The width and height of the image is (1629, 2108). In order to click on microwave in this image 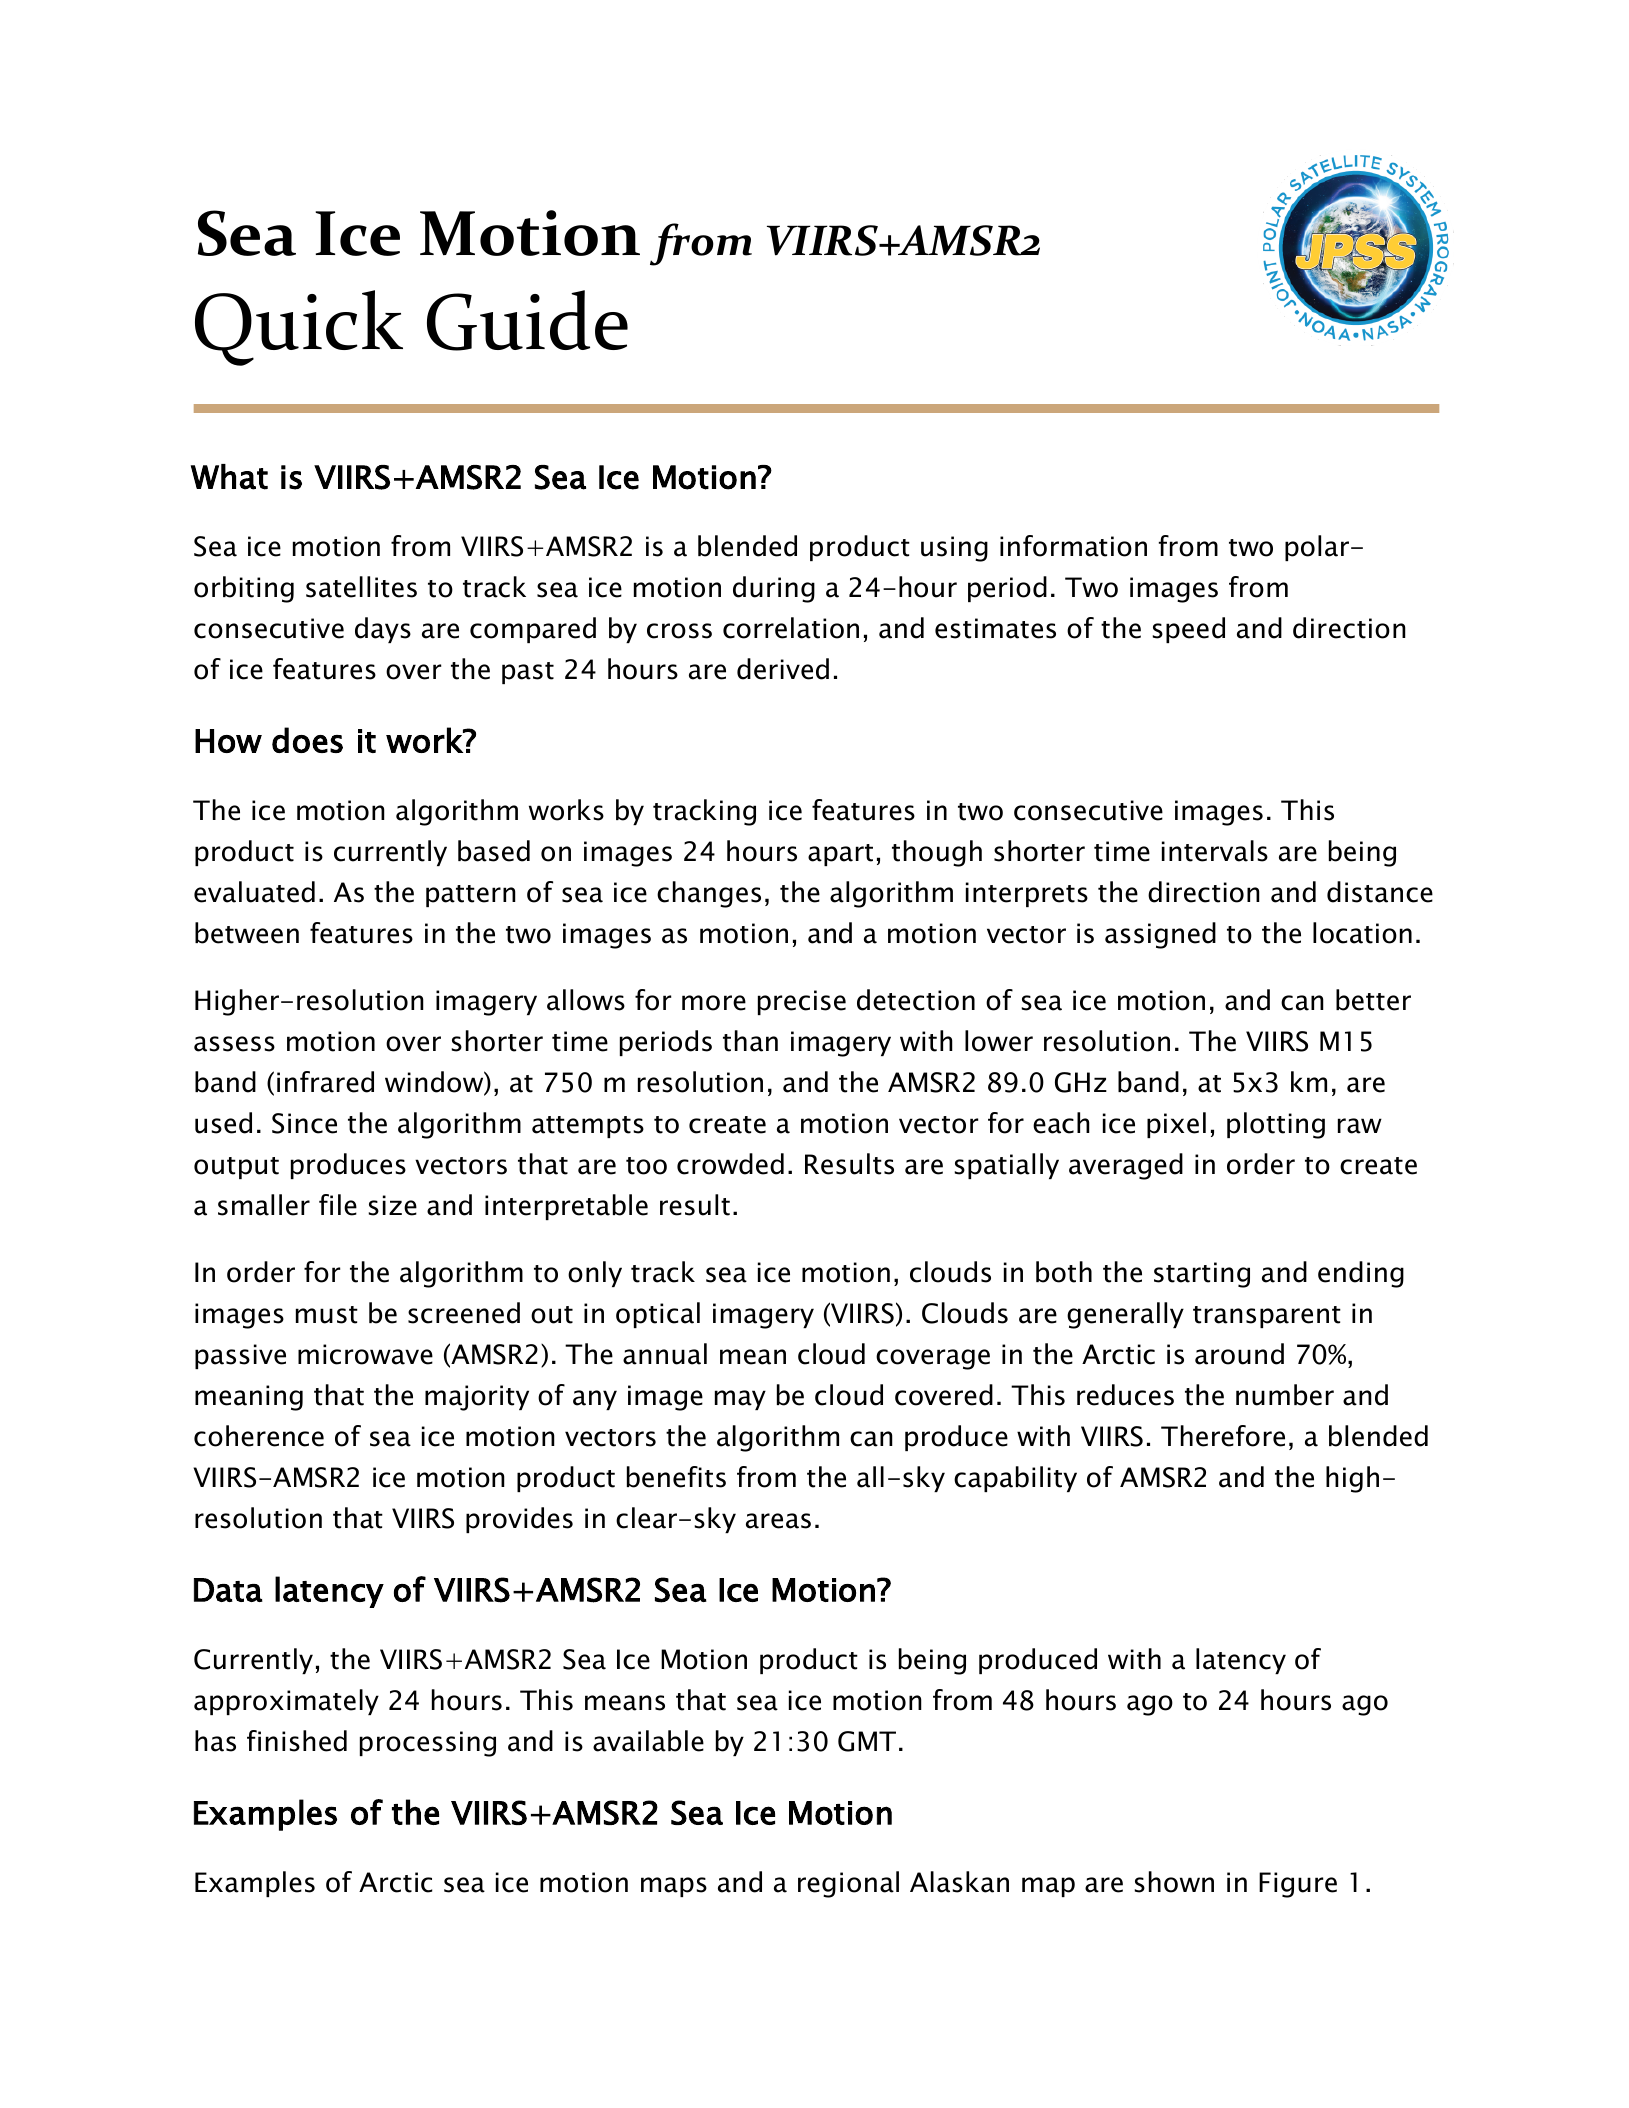, I will do `click(365, 1354)`.
